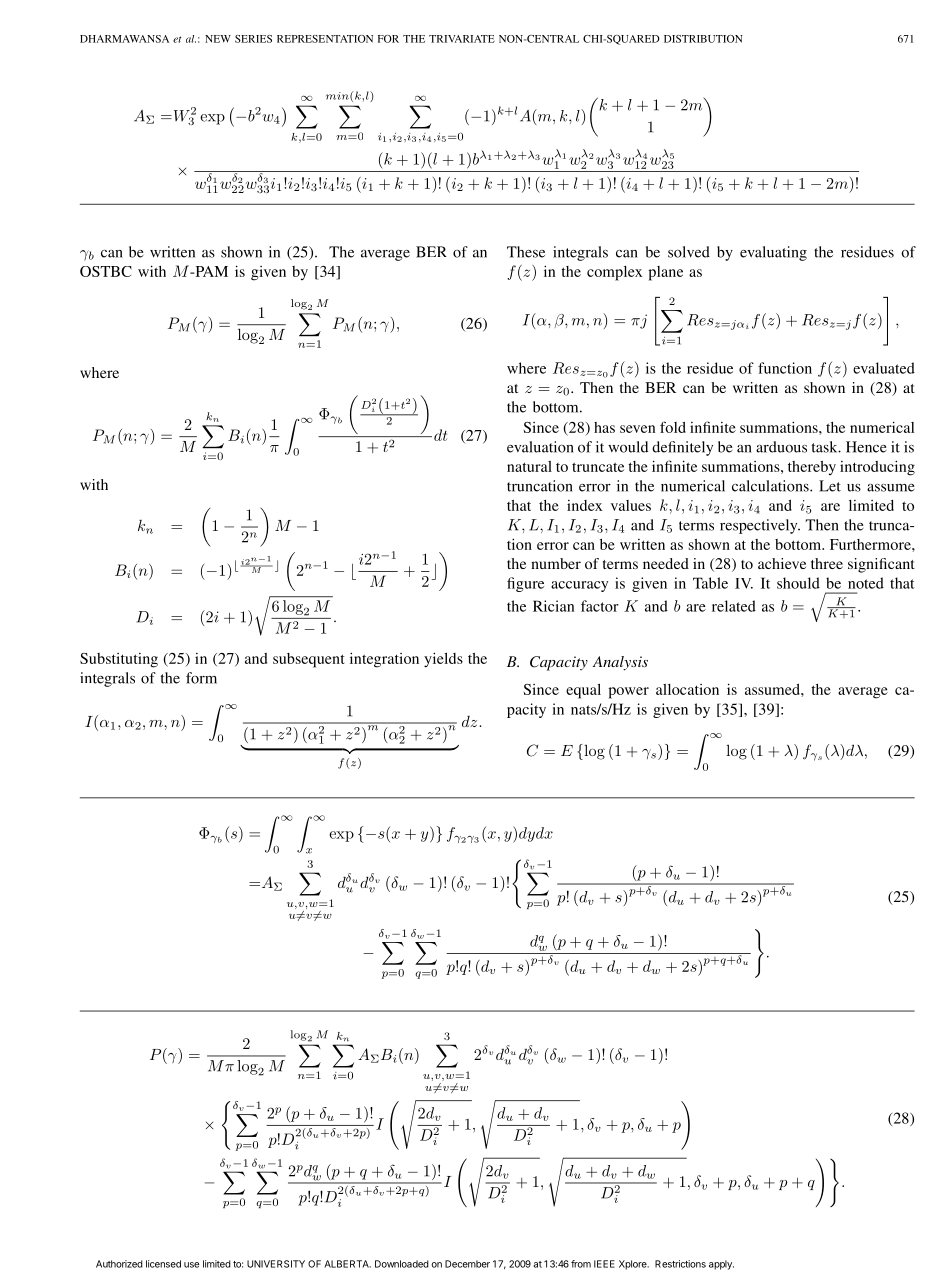  Describe the element at coordinates (526, 252) in the screenshot. I see `These` at that location.
